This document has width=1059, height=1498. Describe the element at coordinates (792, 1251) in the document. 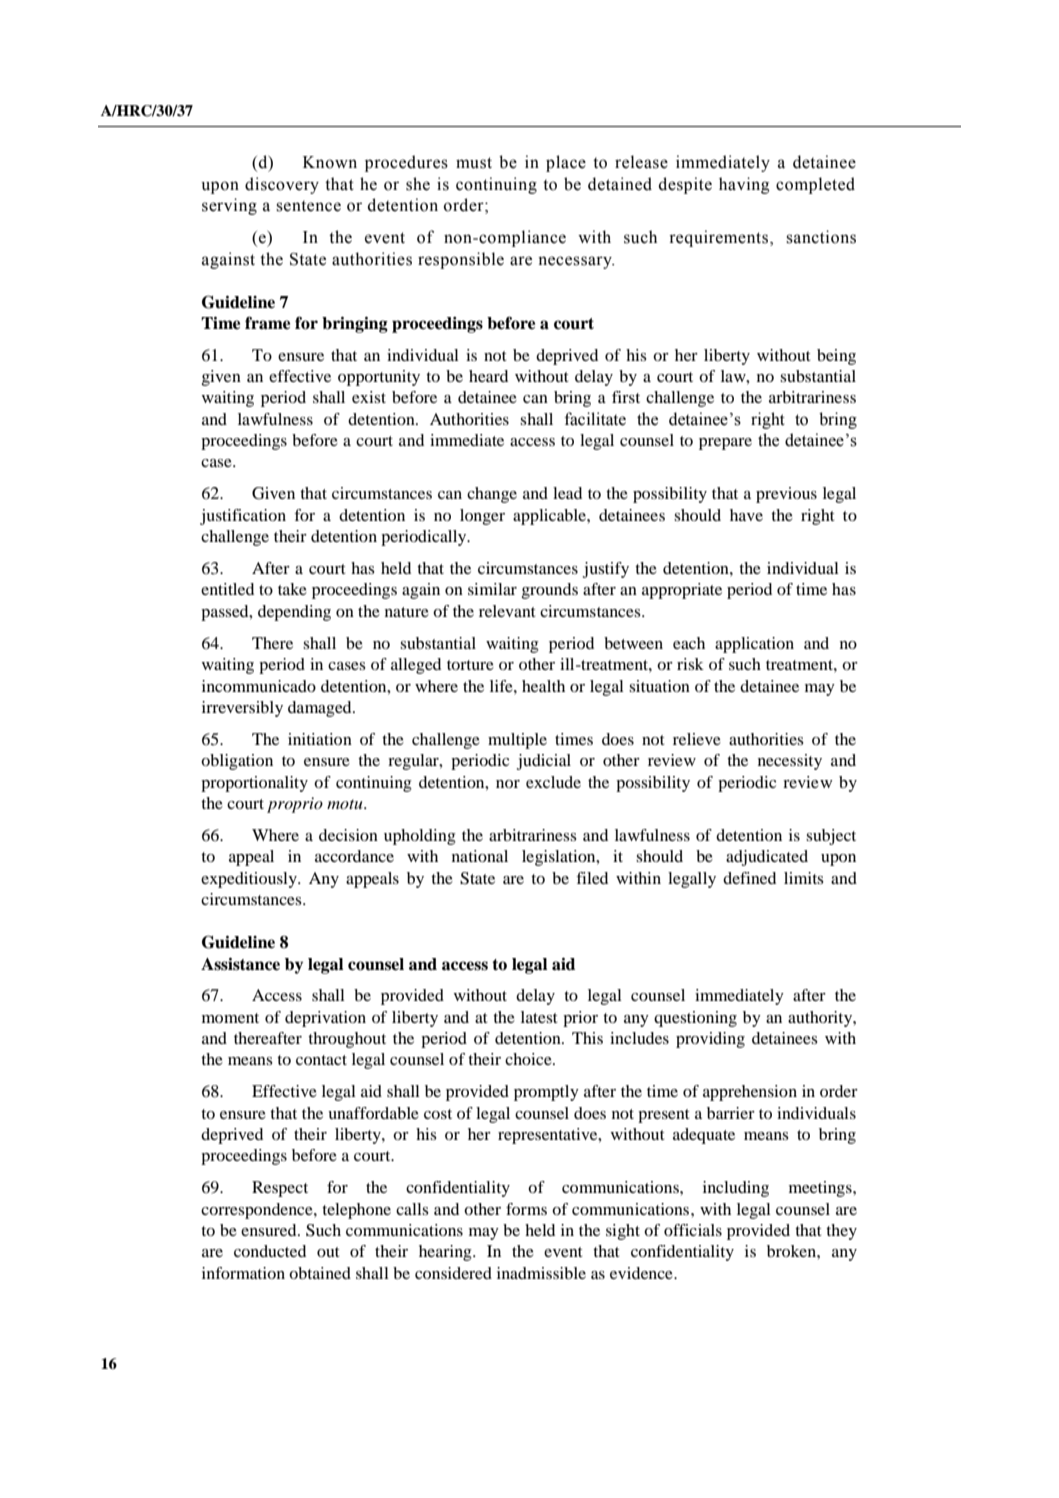

I see `broken` at that location.
